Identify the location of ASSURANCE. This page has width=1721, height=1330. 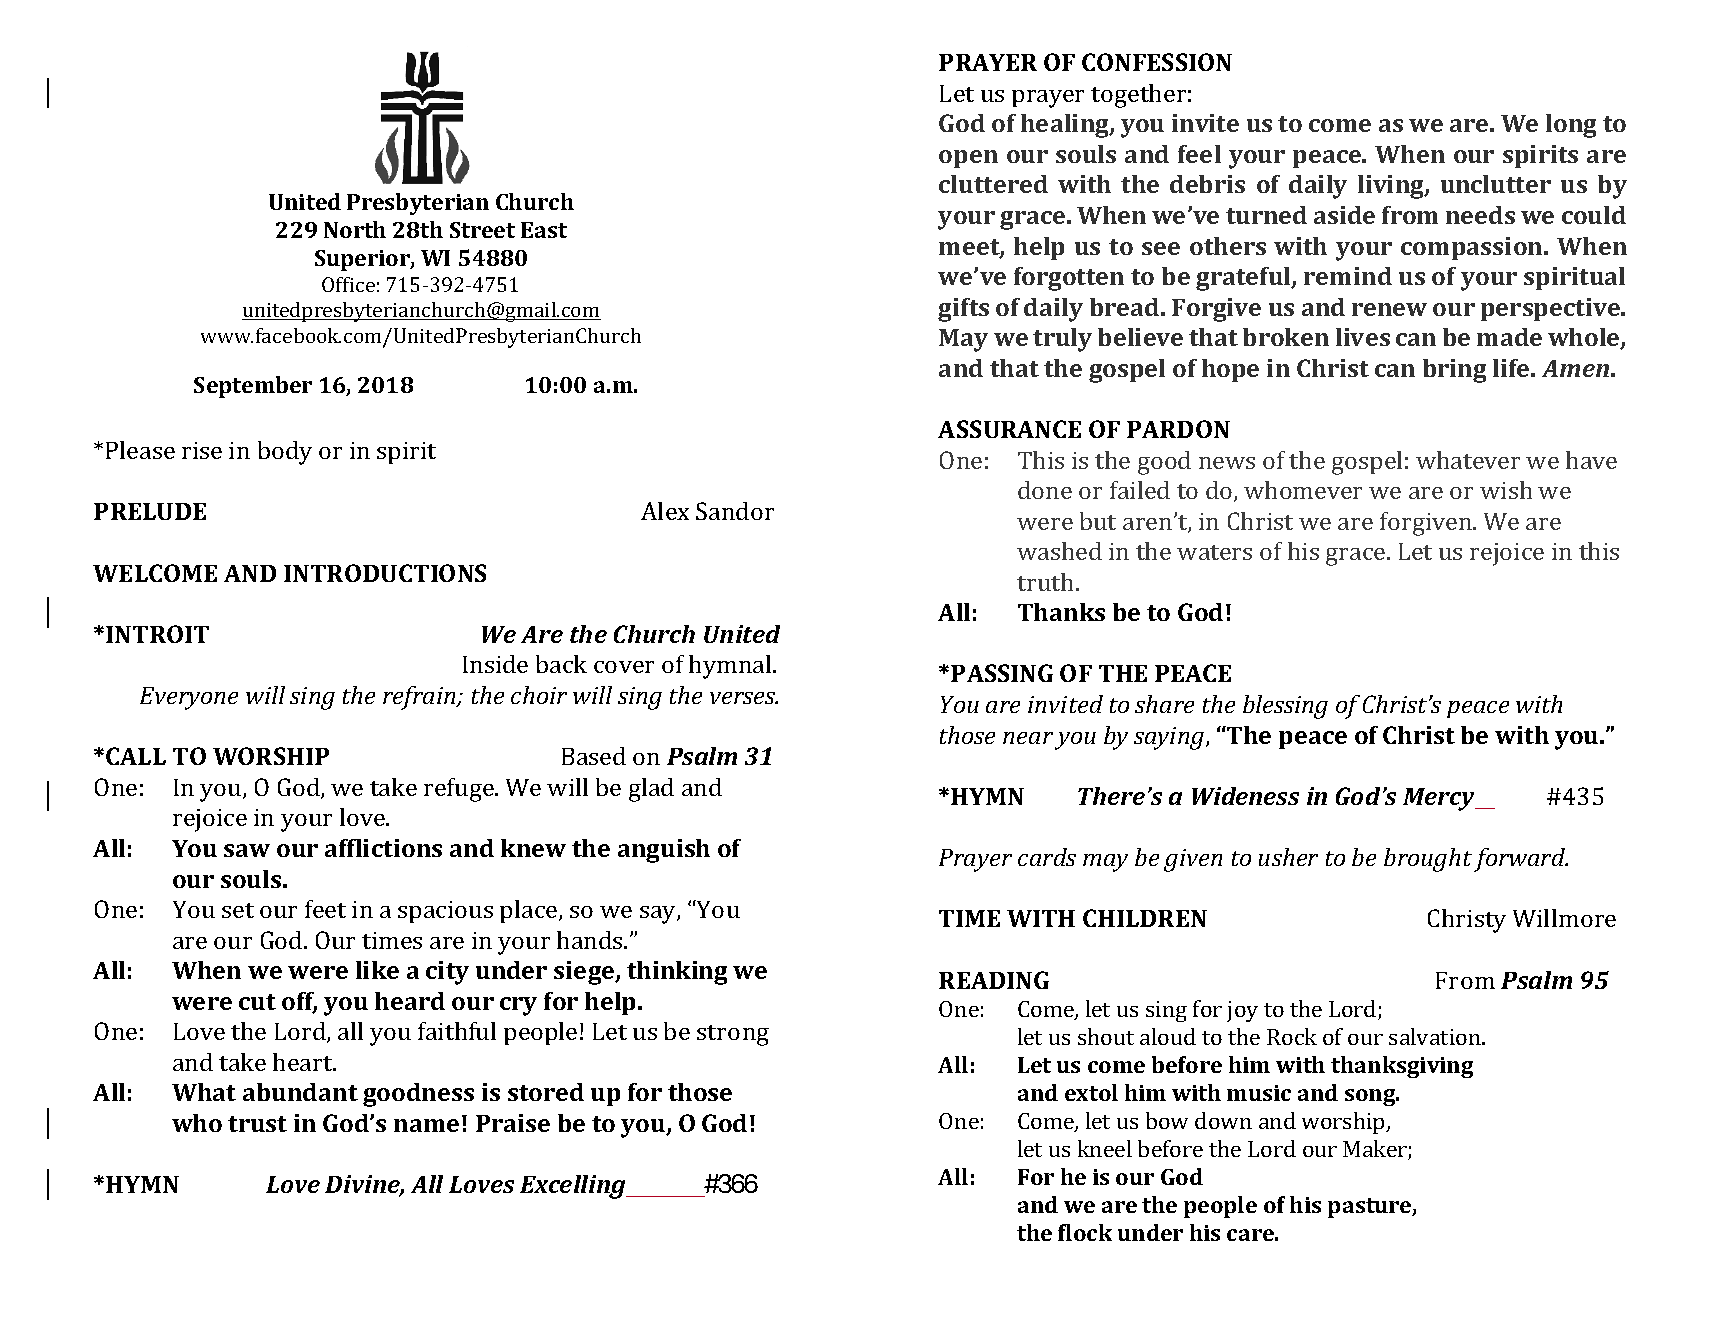
(1009, 429).
